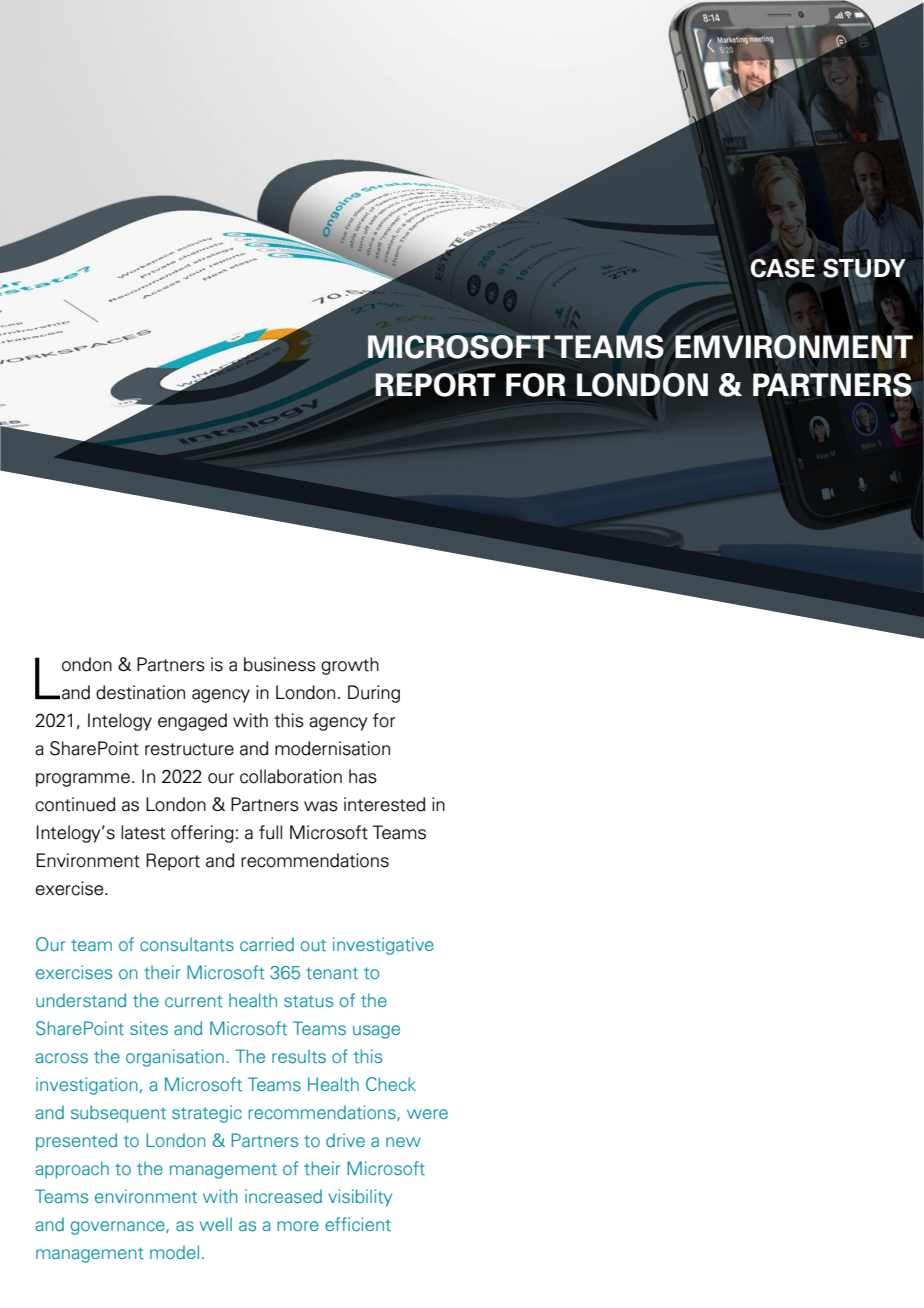 This screenshot has width=924, height=1308. What do you see at coordinates (383, 946) in the screenshot?
I see `investigative` at bounding box center [383, 946].
